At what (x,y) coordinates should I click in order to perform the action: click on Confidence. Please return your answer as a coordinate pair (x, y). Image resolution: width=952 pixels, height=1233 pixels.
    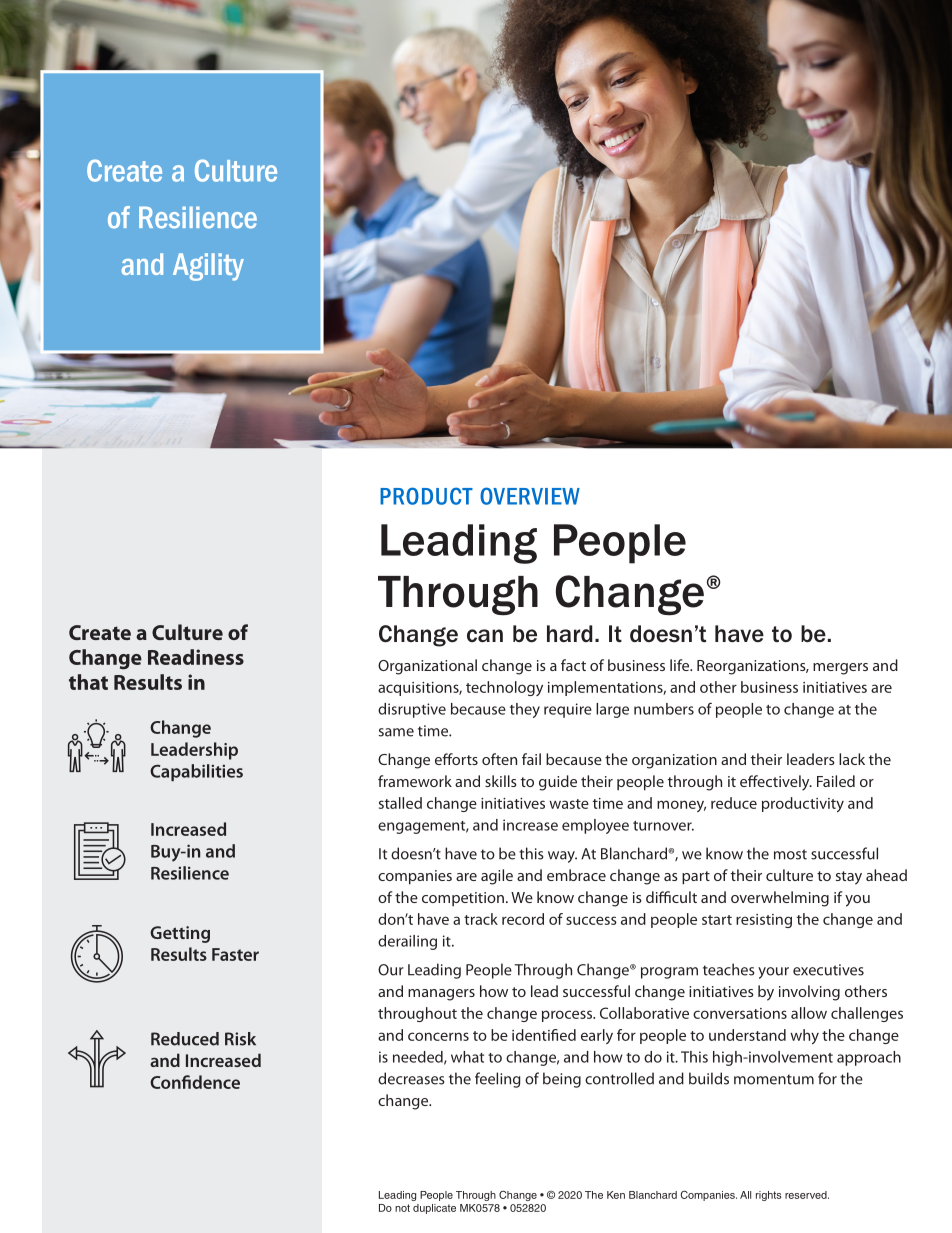
    Looking at the image, I should click on (195, 1082).
